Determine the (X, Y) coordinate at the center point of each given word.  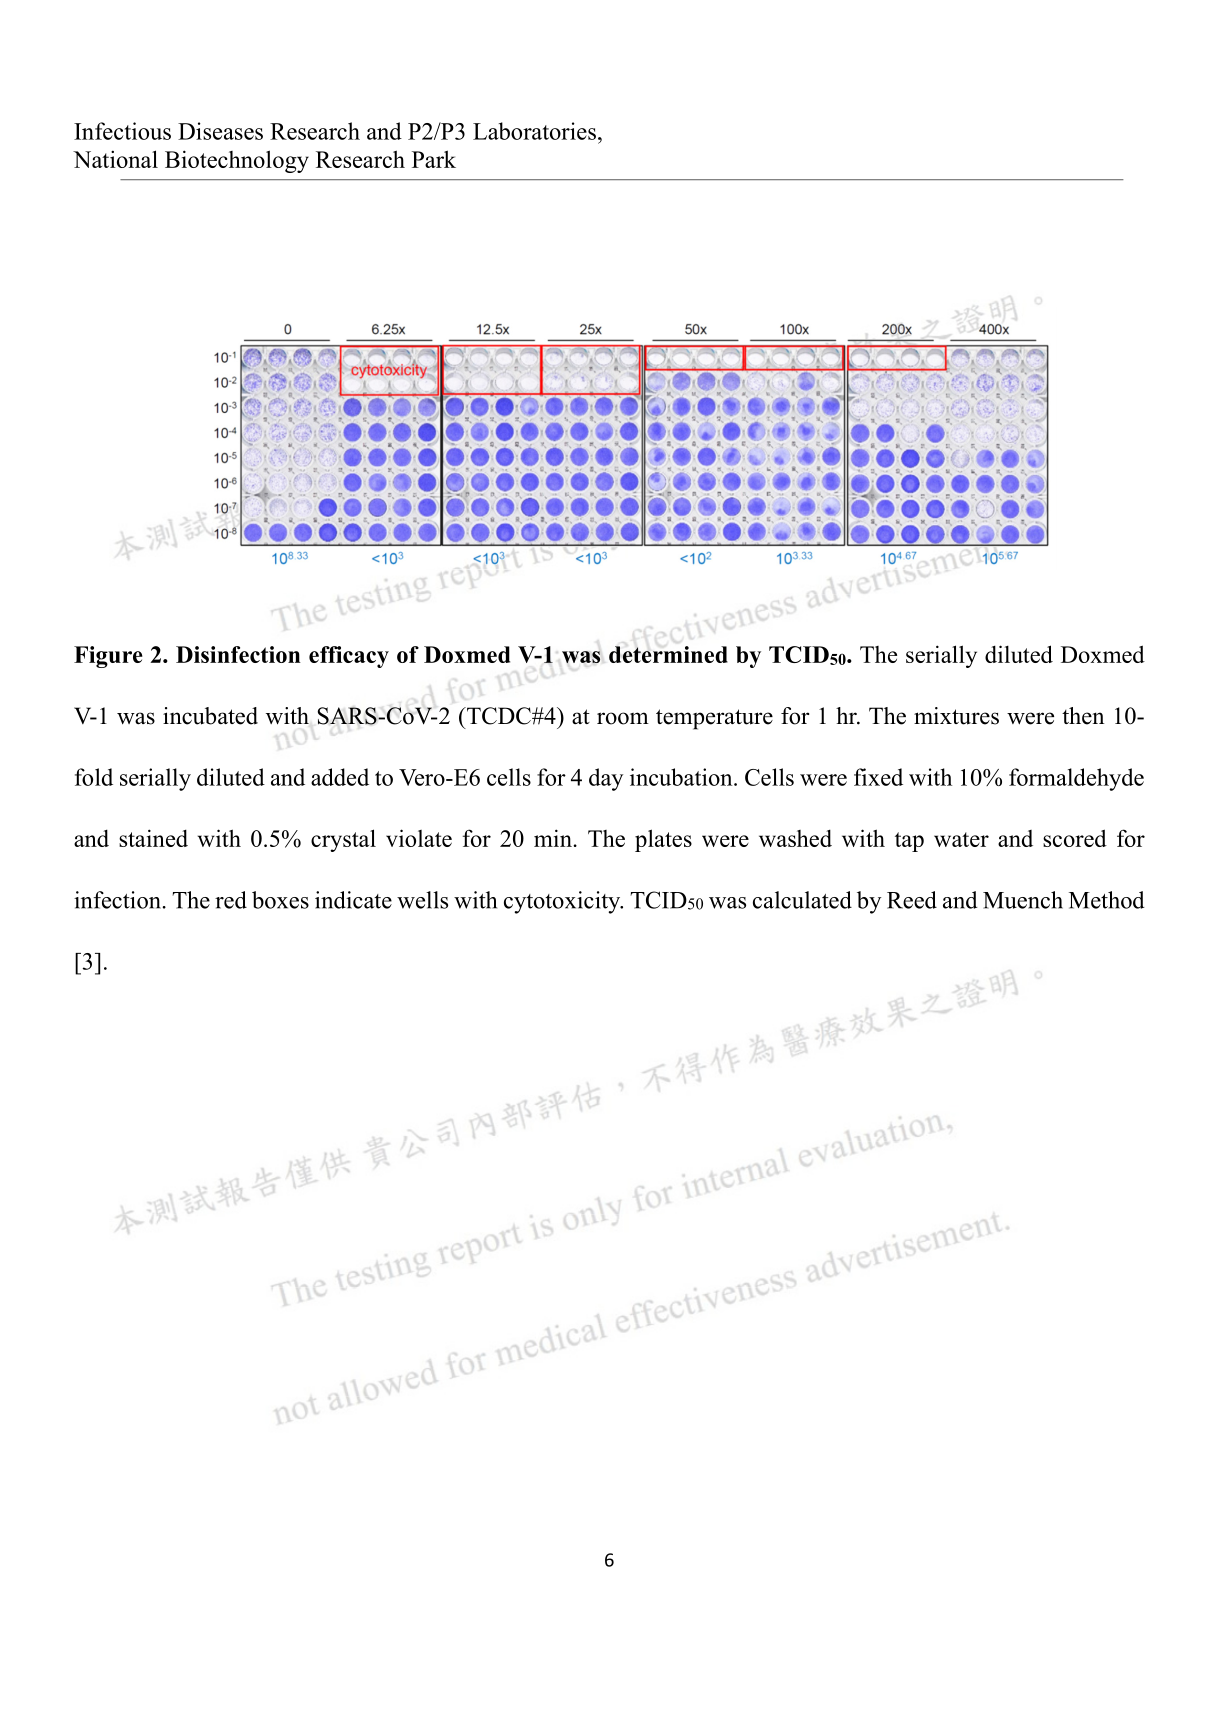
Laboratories (534, 131)
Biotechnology (237, 161)
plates (663, 840)
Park (434, 159)
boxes (280, 900)
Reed (912, 900)
